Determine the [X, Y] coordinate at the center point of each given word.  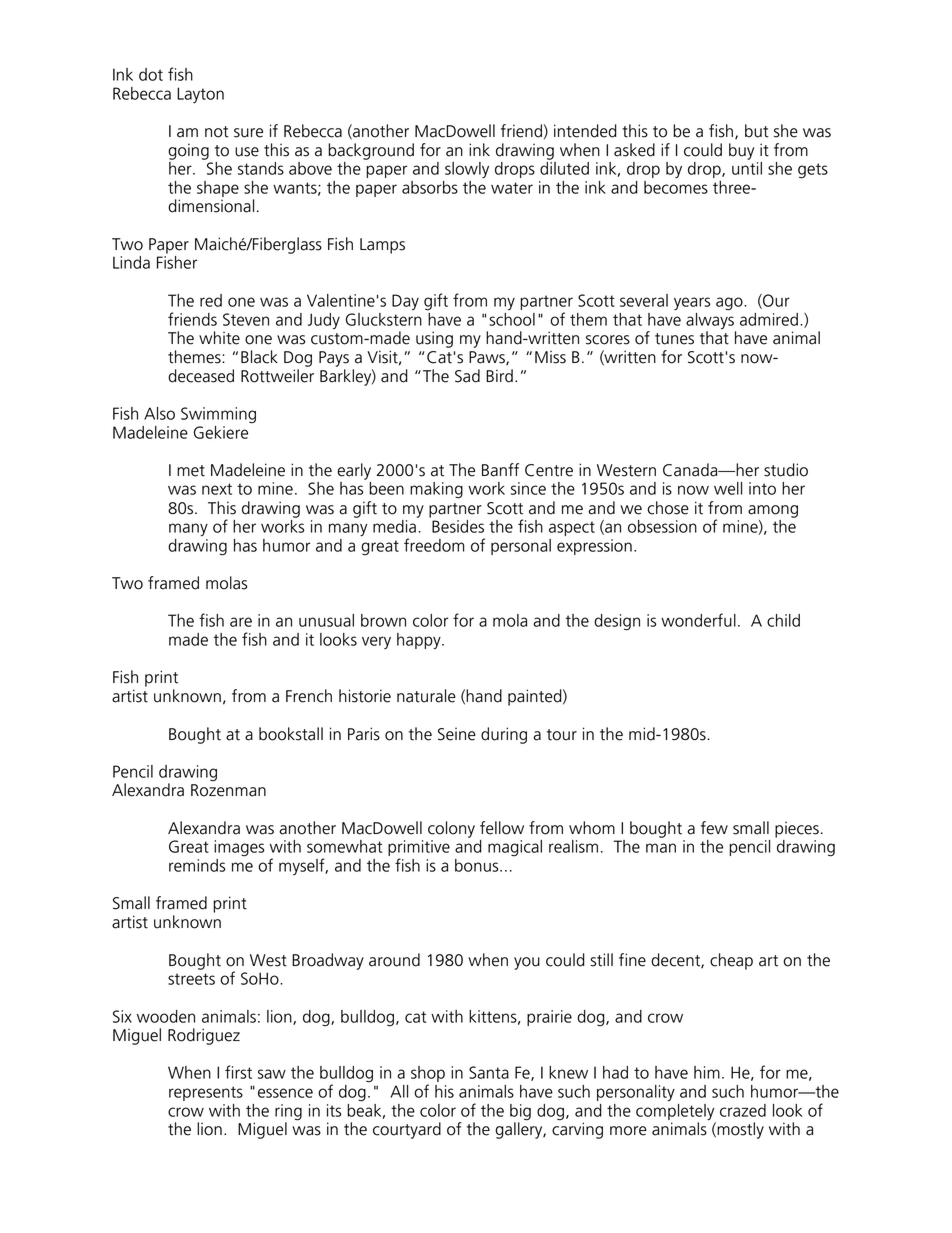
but [757, 131]
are [241, 622]
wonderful [698, 620]
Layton [200, 95]
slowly [467, 170]
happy [420, 641]
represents [206, 1093]
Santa [489, 1072]
